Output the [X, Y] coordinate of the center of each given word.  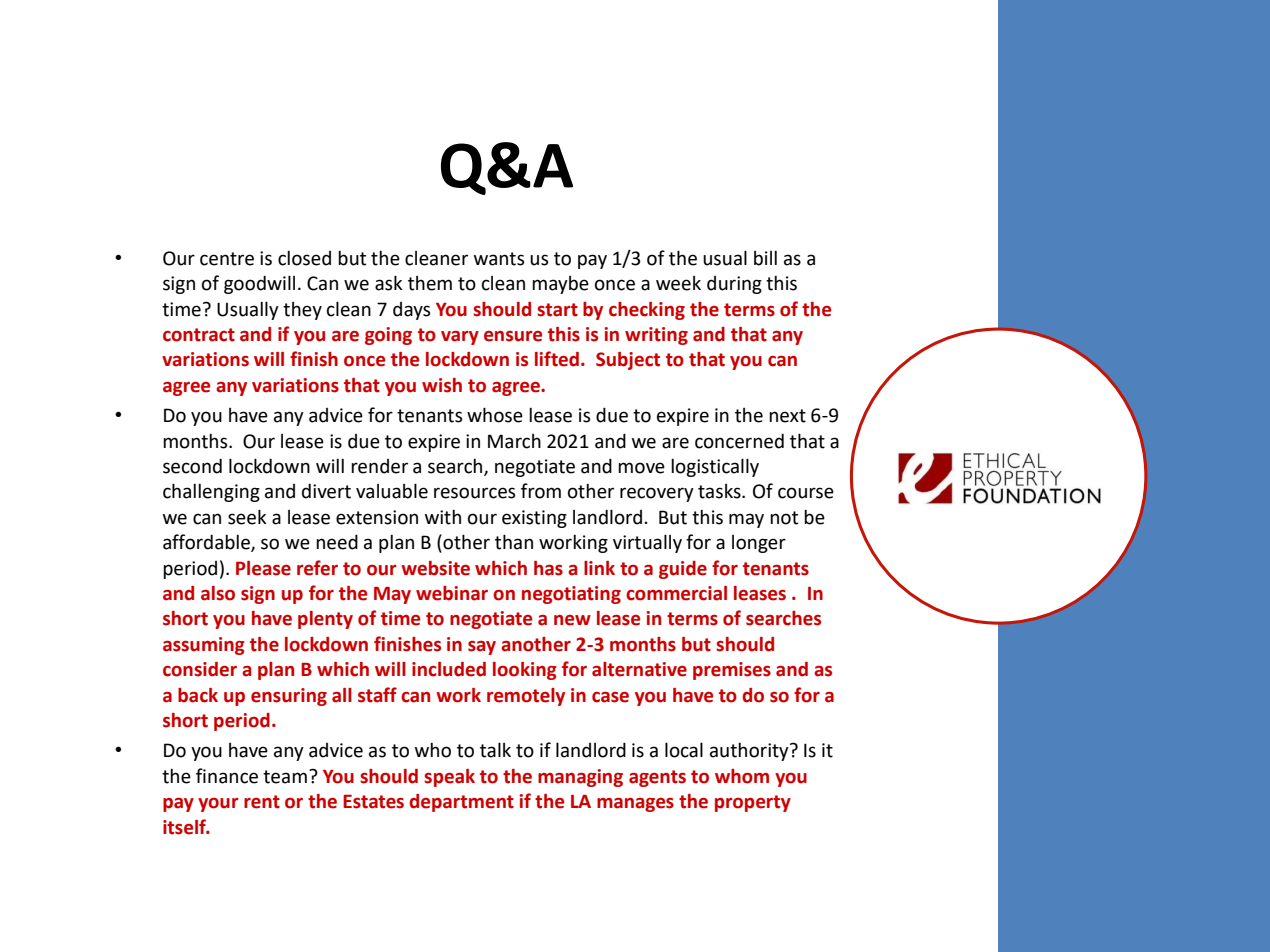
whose [495, 415]
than [514, 542]
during [734, 285]
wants [499, 259]
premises [732, 671]
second [192, 466]
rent [262, 802]
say [482, 648]
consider [200, 669]
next [787, 416]
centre [227, 259]
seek [247, 517]
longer [759, 544]
